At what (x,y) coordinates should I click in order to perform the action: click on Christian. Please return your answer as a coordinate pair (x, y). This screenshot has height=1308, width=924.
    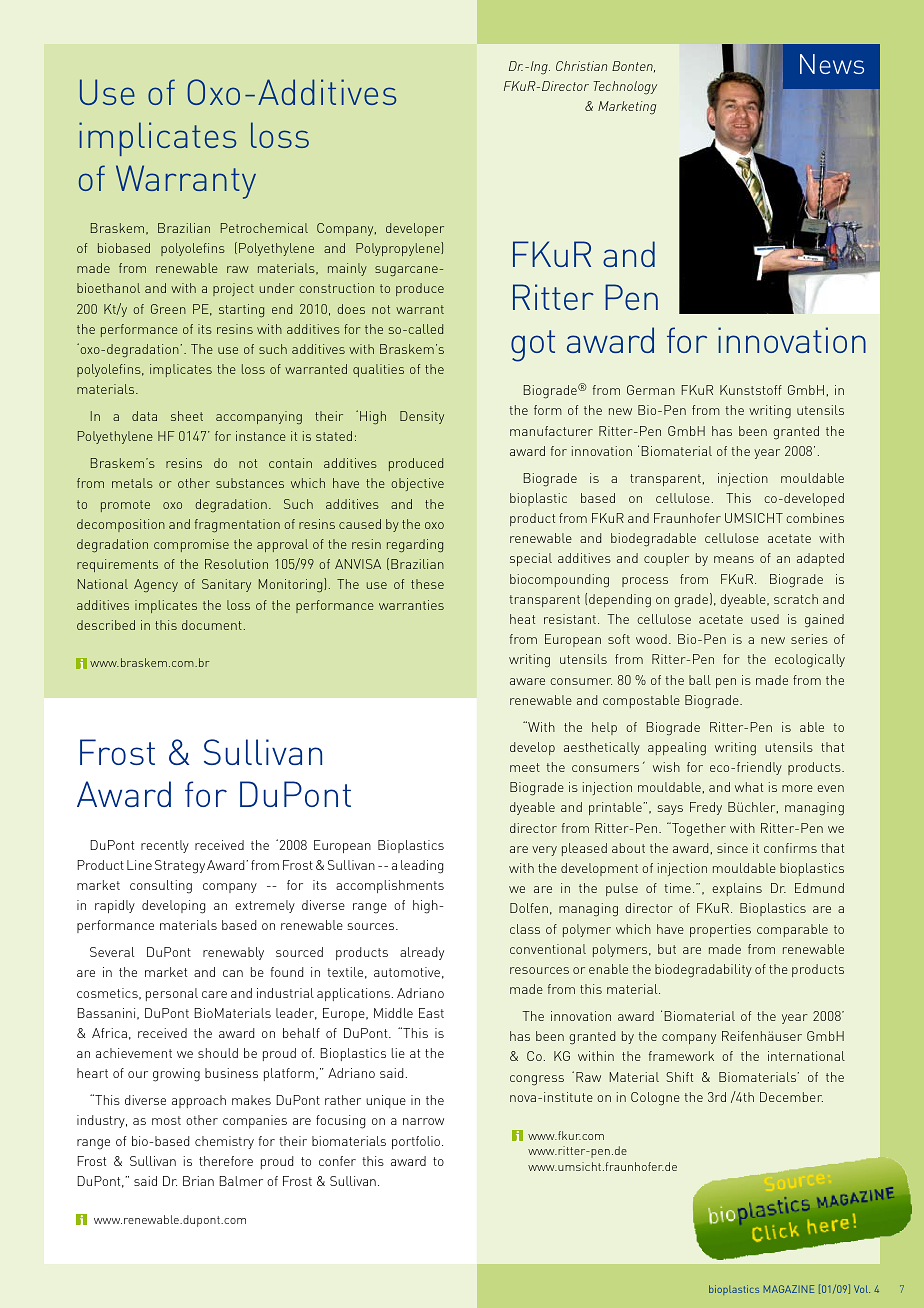
    Looking at the image, I should click on (581, 66).
